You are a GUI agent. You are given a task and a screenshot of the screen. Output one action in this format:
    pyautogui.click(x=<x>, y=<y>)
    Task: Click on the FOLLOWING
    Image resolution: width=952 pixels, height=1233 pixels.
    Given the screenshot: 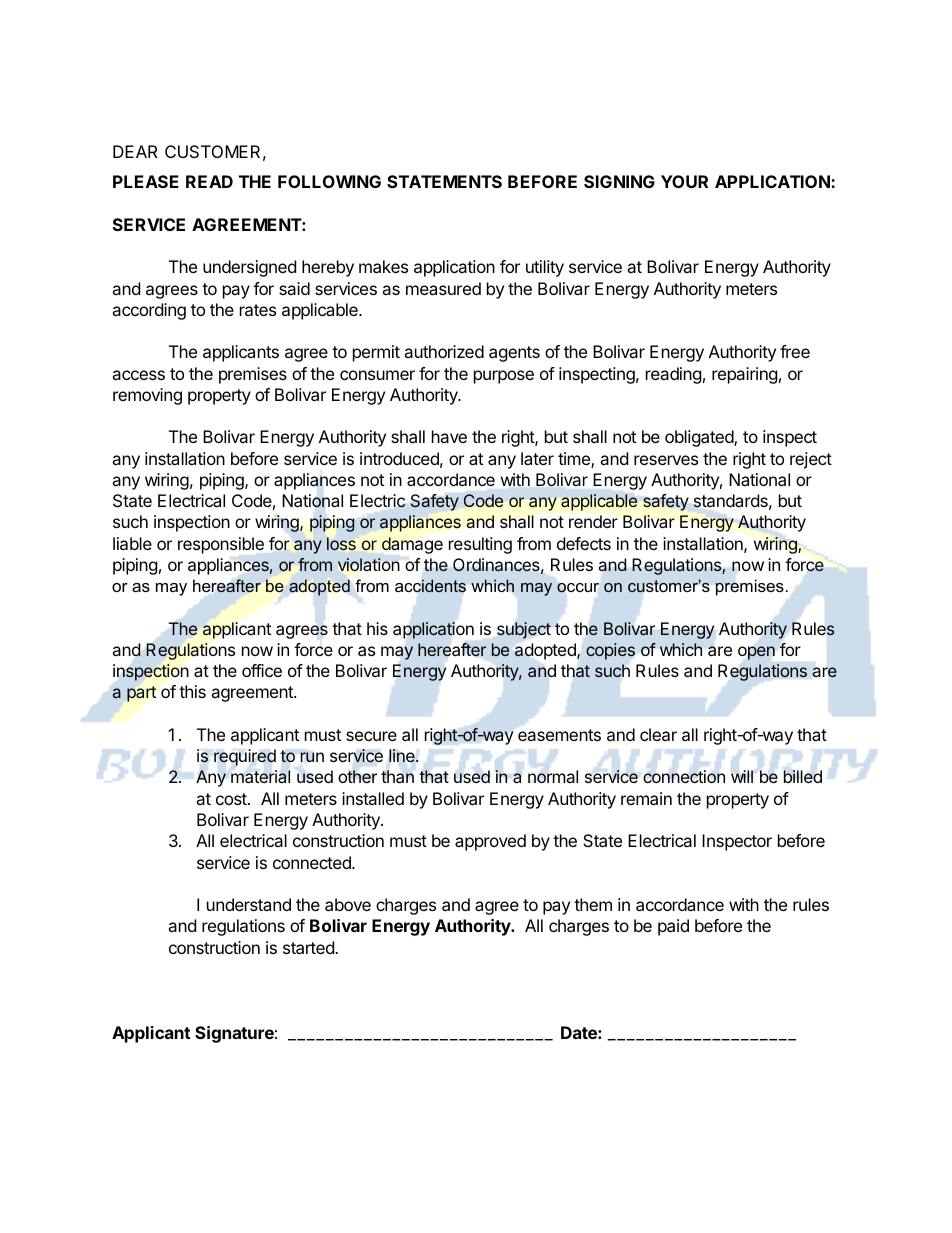 What is the action you would take?
    pyautogui.click(x=329, y=181)
